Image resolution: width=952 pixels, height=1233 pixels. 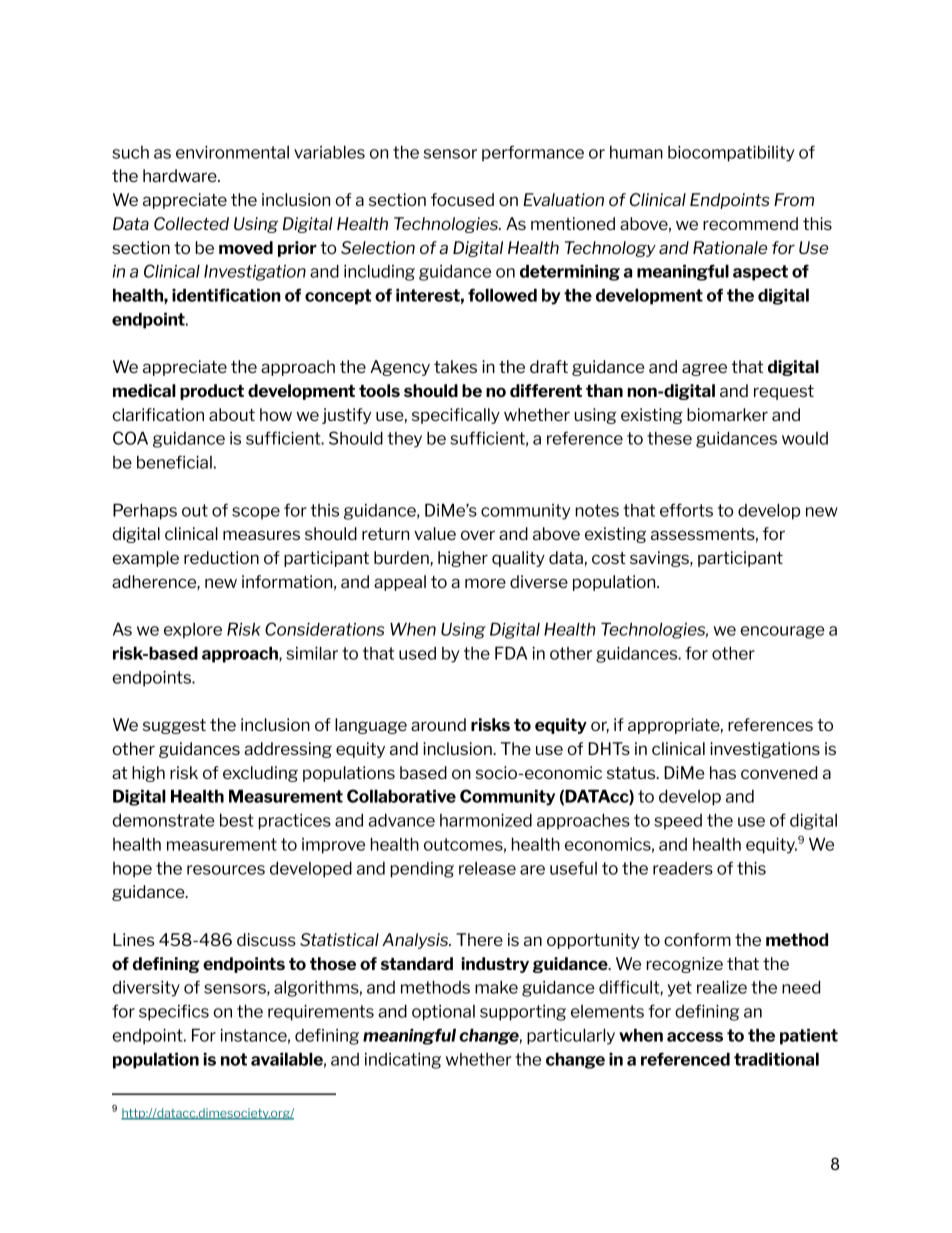 I want to click on best, so click(x=236, y=820).
